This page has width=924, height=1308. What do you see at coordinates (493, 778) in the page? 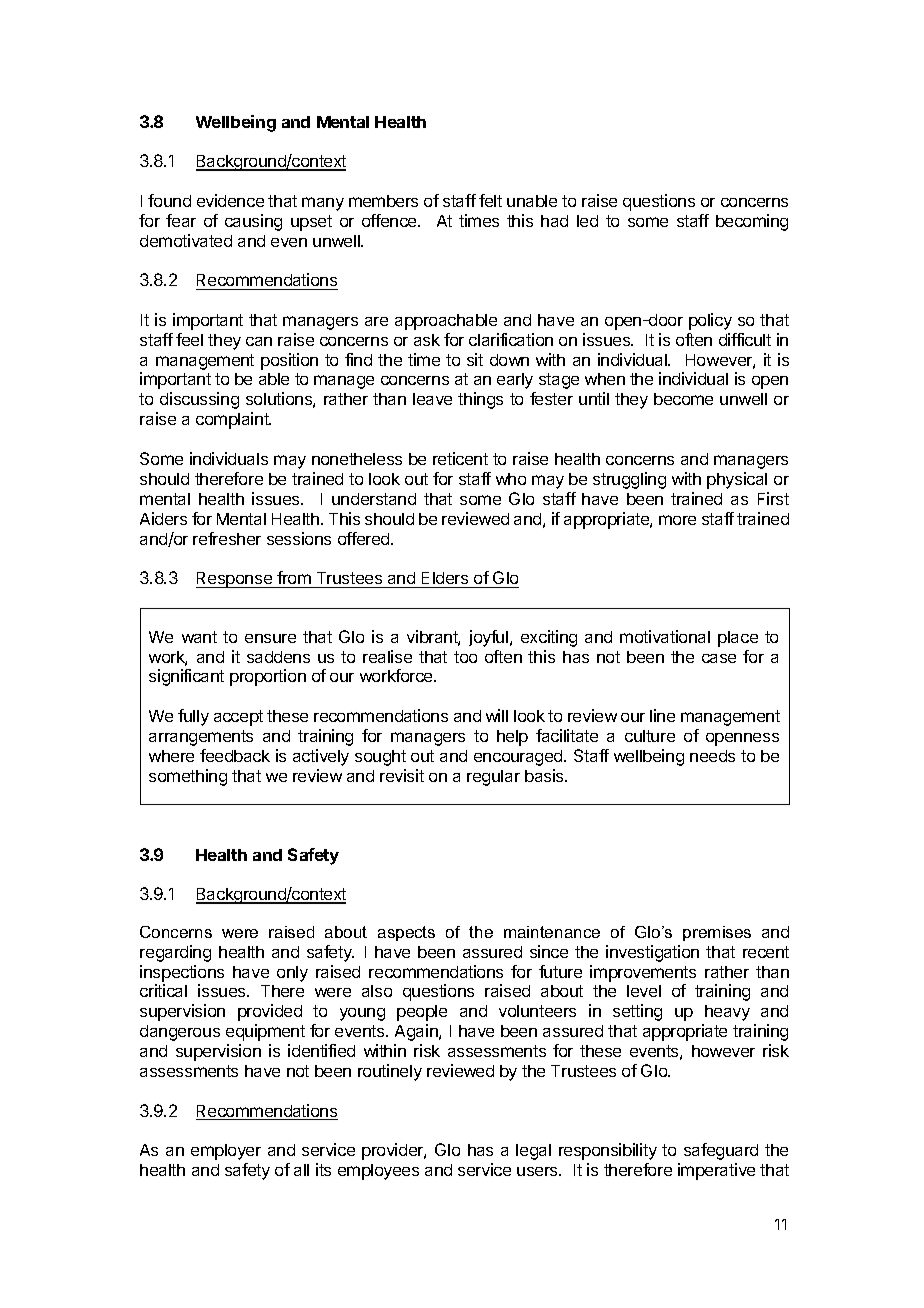
I see `regular` at bounding box center [493, 778].
